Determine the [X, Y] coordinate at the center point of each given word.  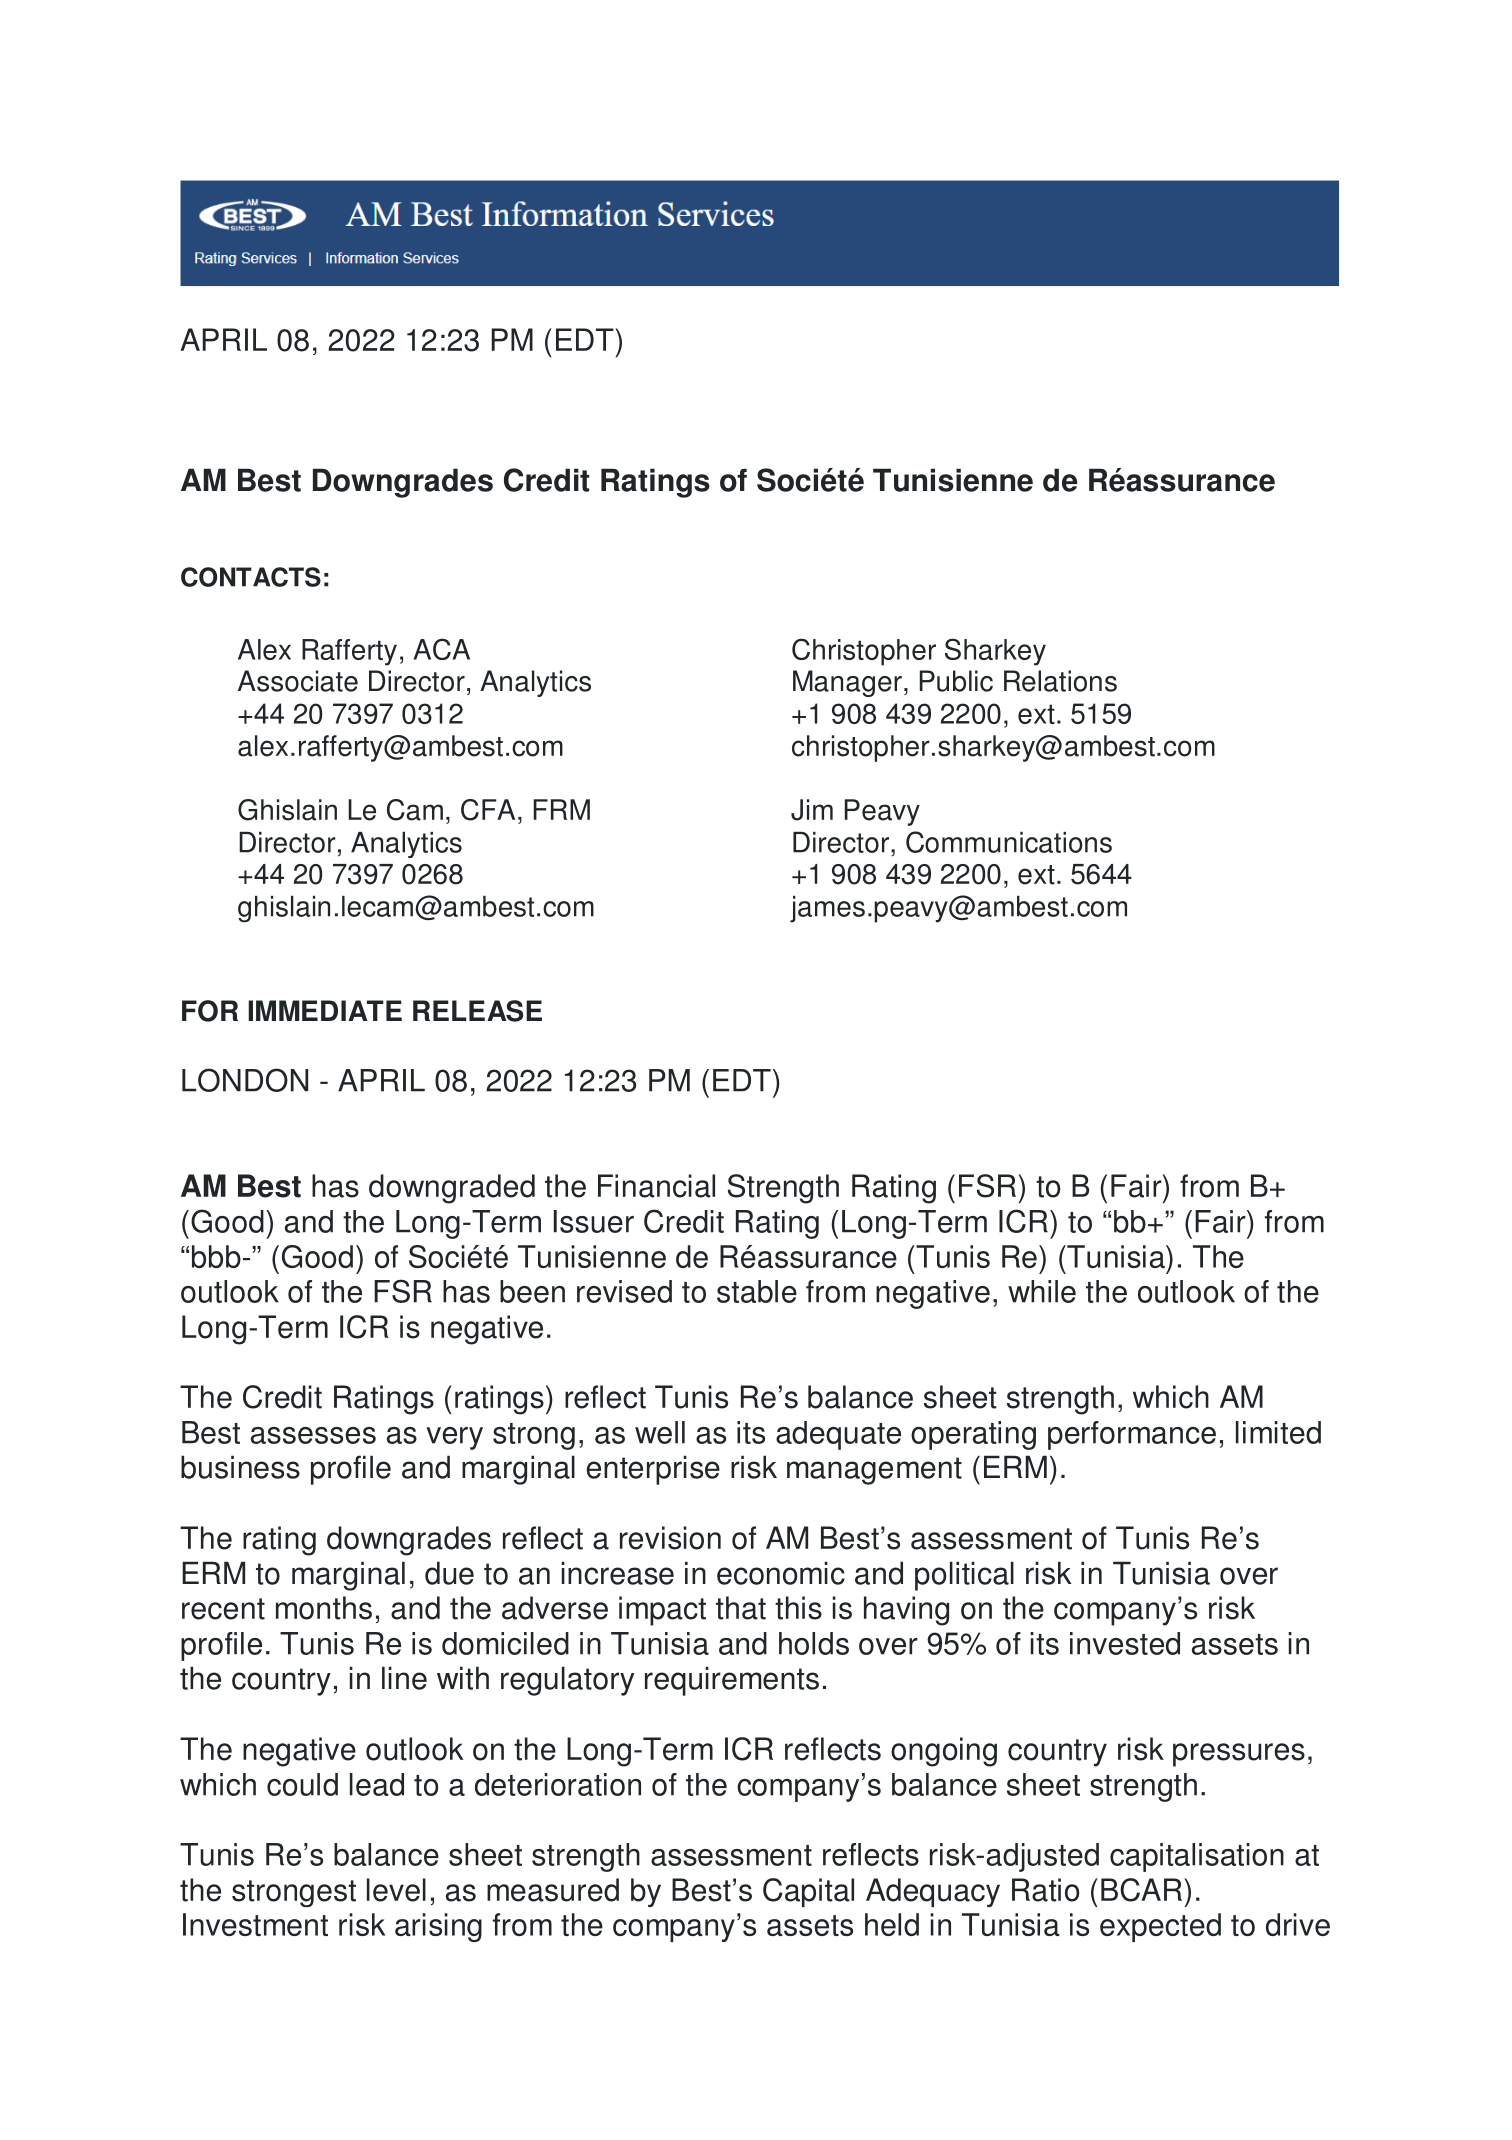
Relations [1060, 681]
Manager [847, 683]
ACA [442, 649]
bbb [216, 1256]
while [1042, 1291]
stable [757, 1291]
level [396, 1890]
